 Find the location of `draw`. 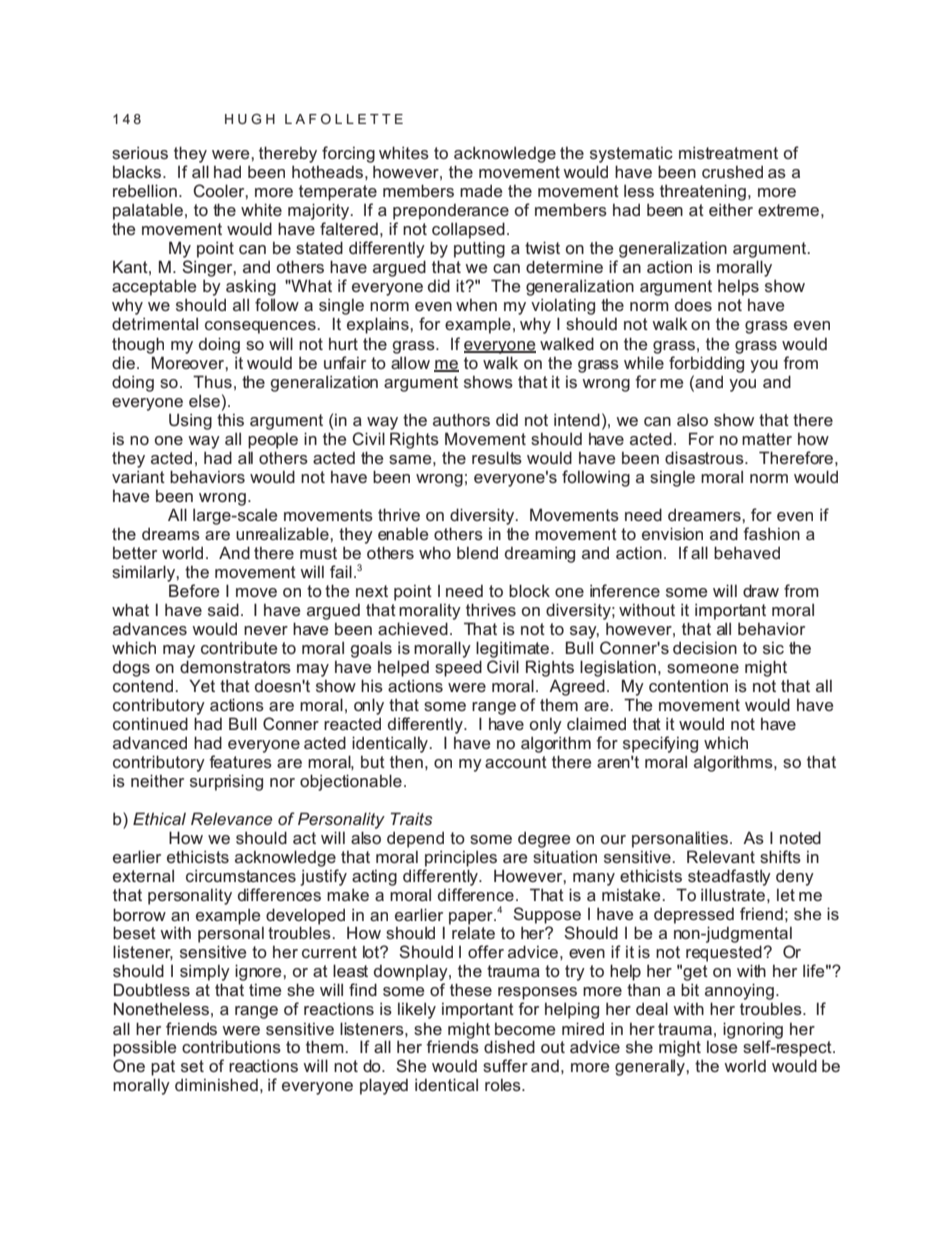

draw is located at coordinates (761, 590).
